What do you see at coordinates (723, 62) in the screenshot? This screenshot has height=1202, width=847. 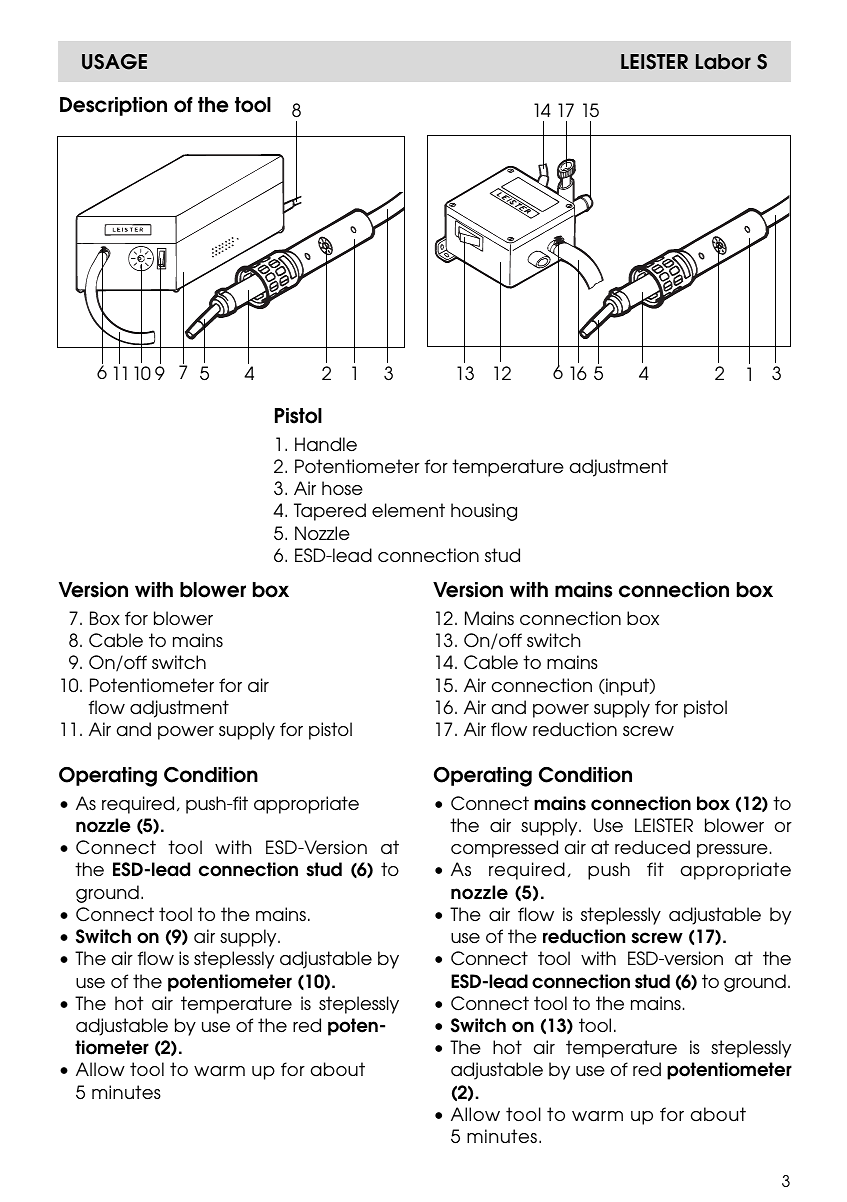 I see `Labor` at bounding box center [723, 62].
